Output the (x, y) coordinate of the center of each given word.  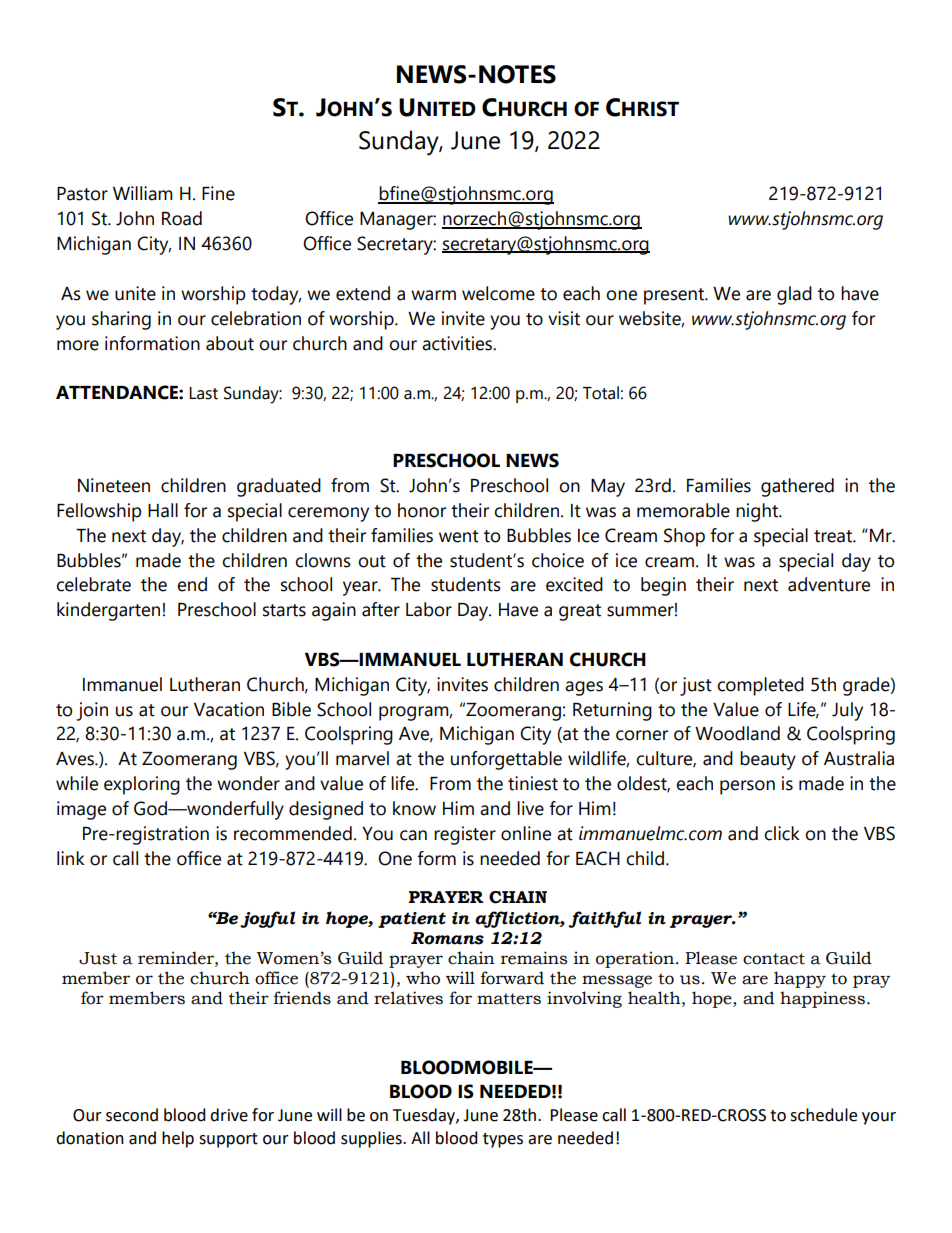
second (132, 1115)
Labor (429, 609)
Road (182, 218)
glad (794, 295)
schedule (823, 1115)
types (503, 1140)
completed (760, 686)
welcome (498, 293)
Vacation (229, 709)
